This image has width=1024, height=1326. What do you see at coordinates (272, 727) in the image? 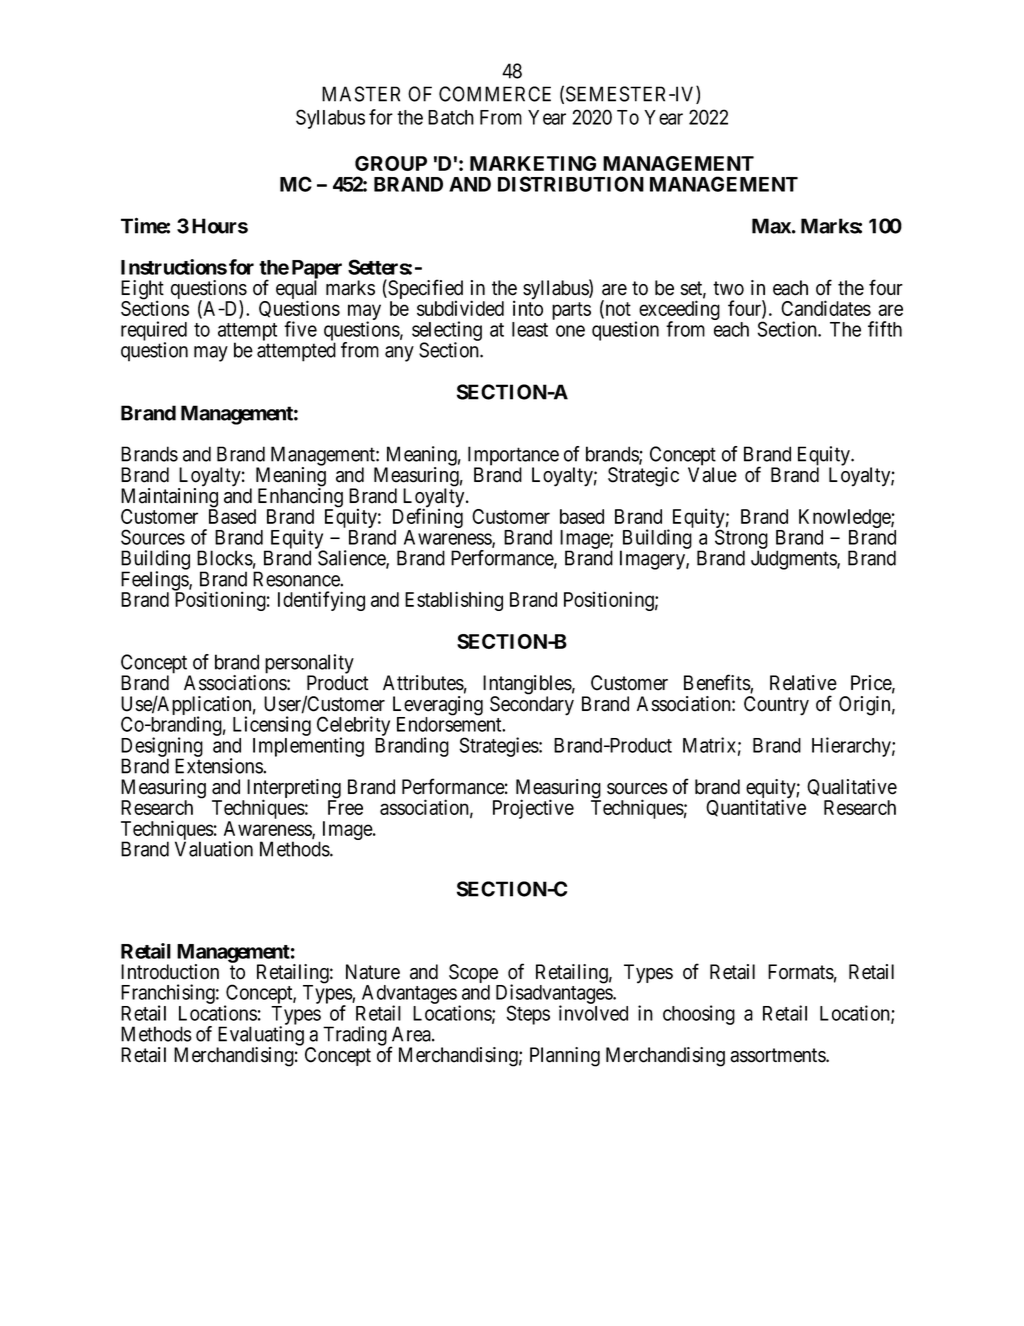
I see `Licensing` at bounding box center [272, 727].
